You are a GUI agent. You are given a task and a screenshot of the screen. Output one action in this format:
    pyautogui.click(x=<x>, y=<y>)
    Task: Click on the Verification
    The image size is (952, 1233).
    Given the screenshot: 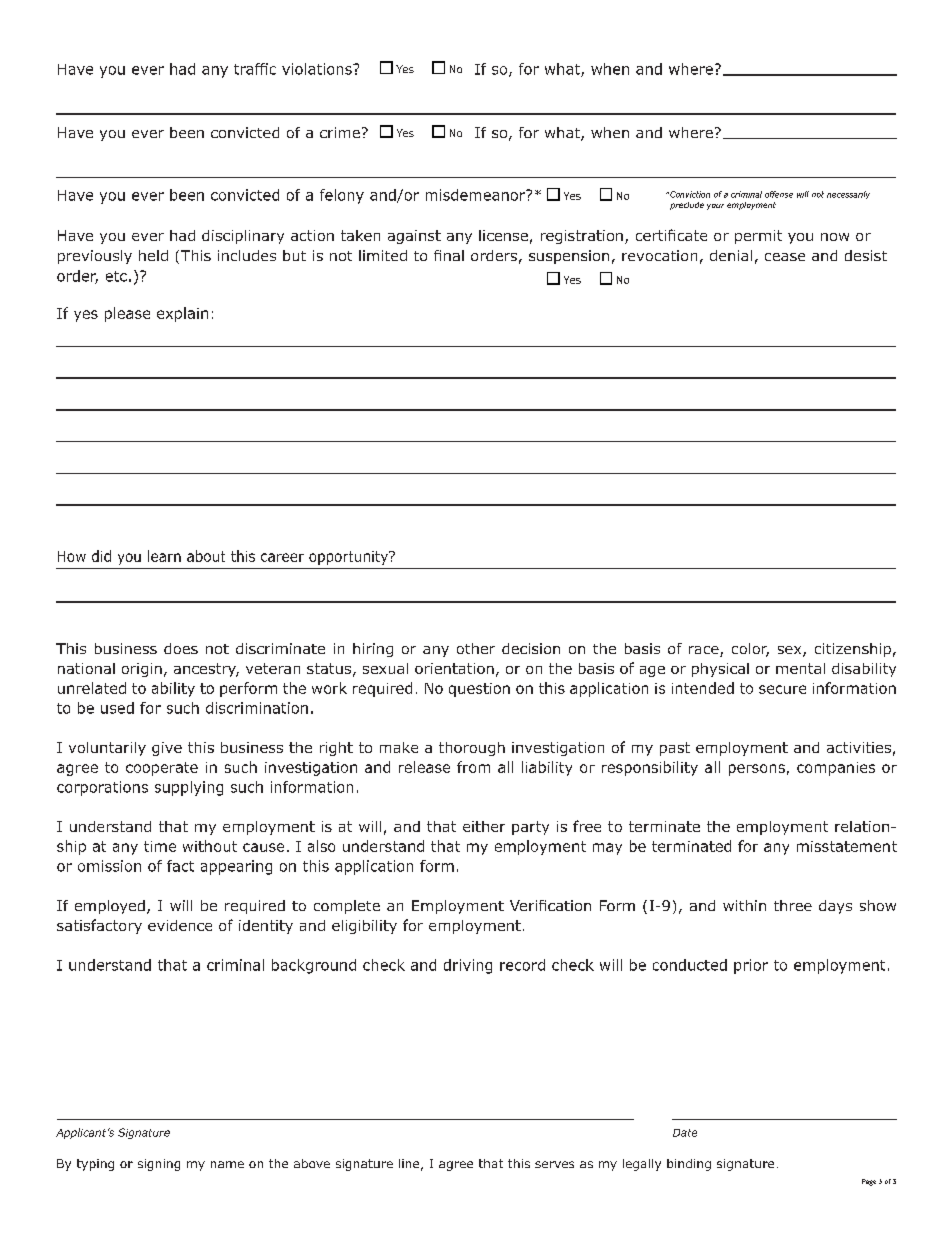 What is the action you would take?
    pyautogui.click(x=550, y=905)
